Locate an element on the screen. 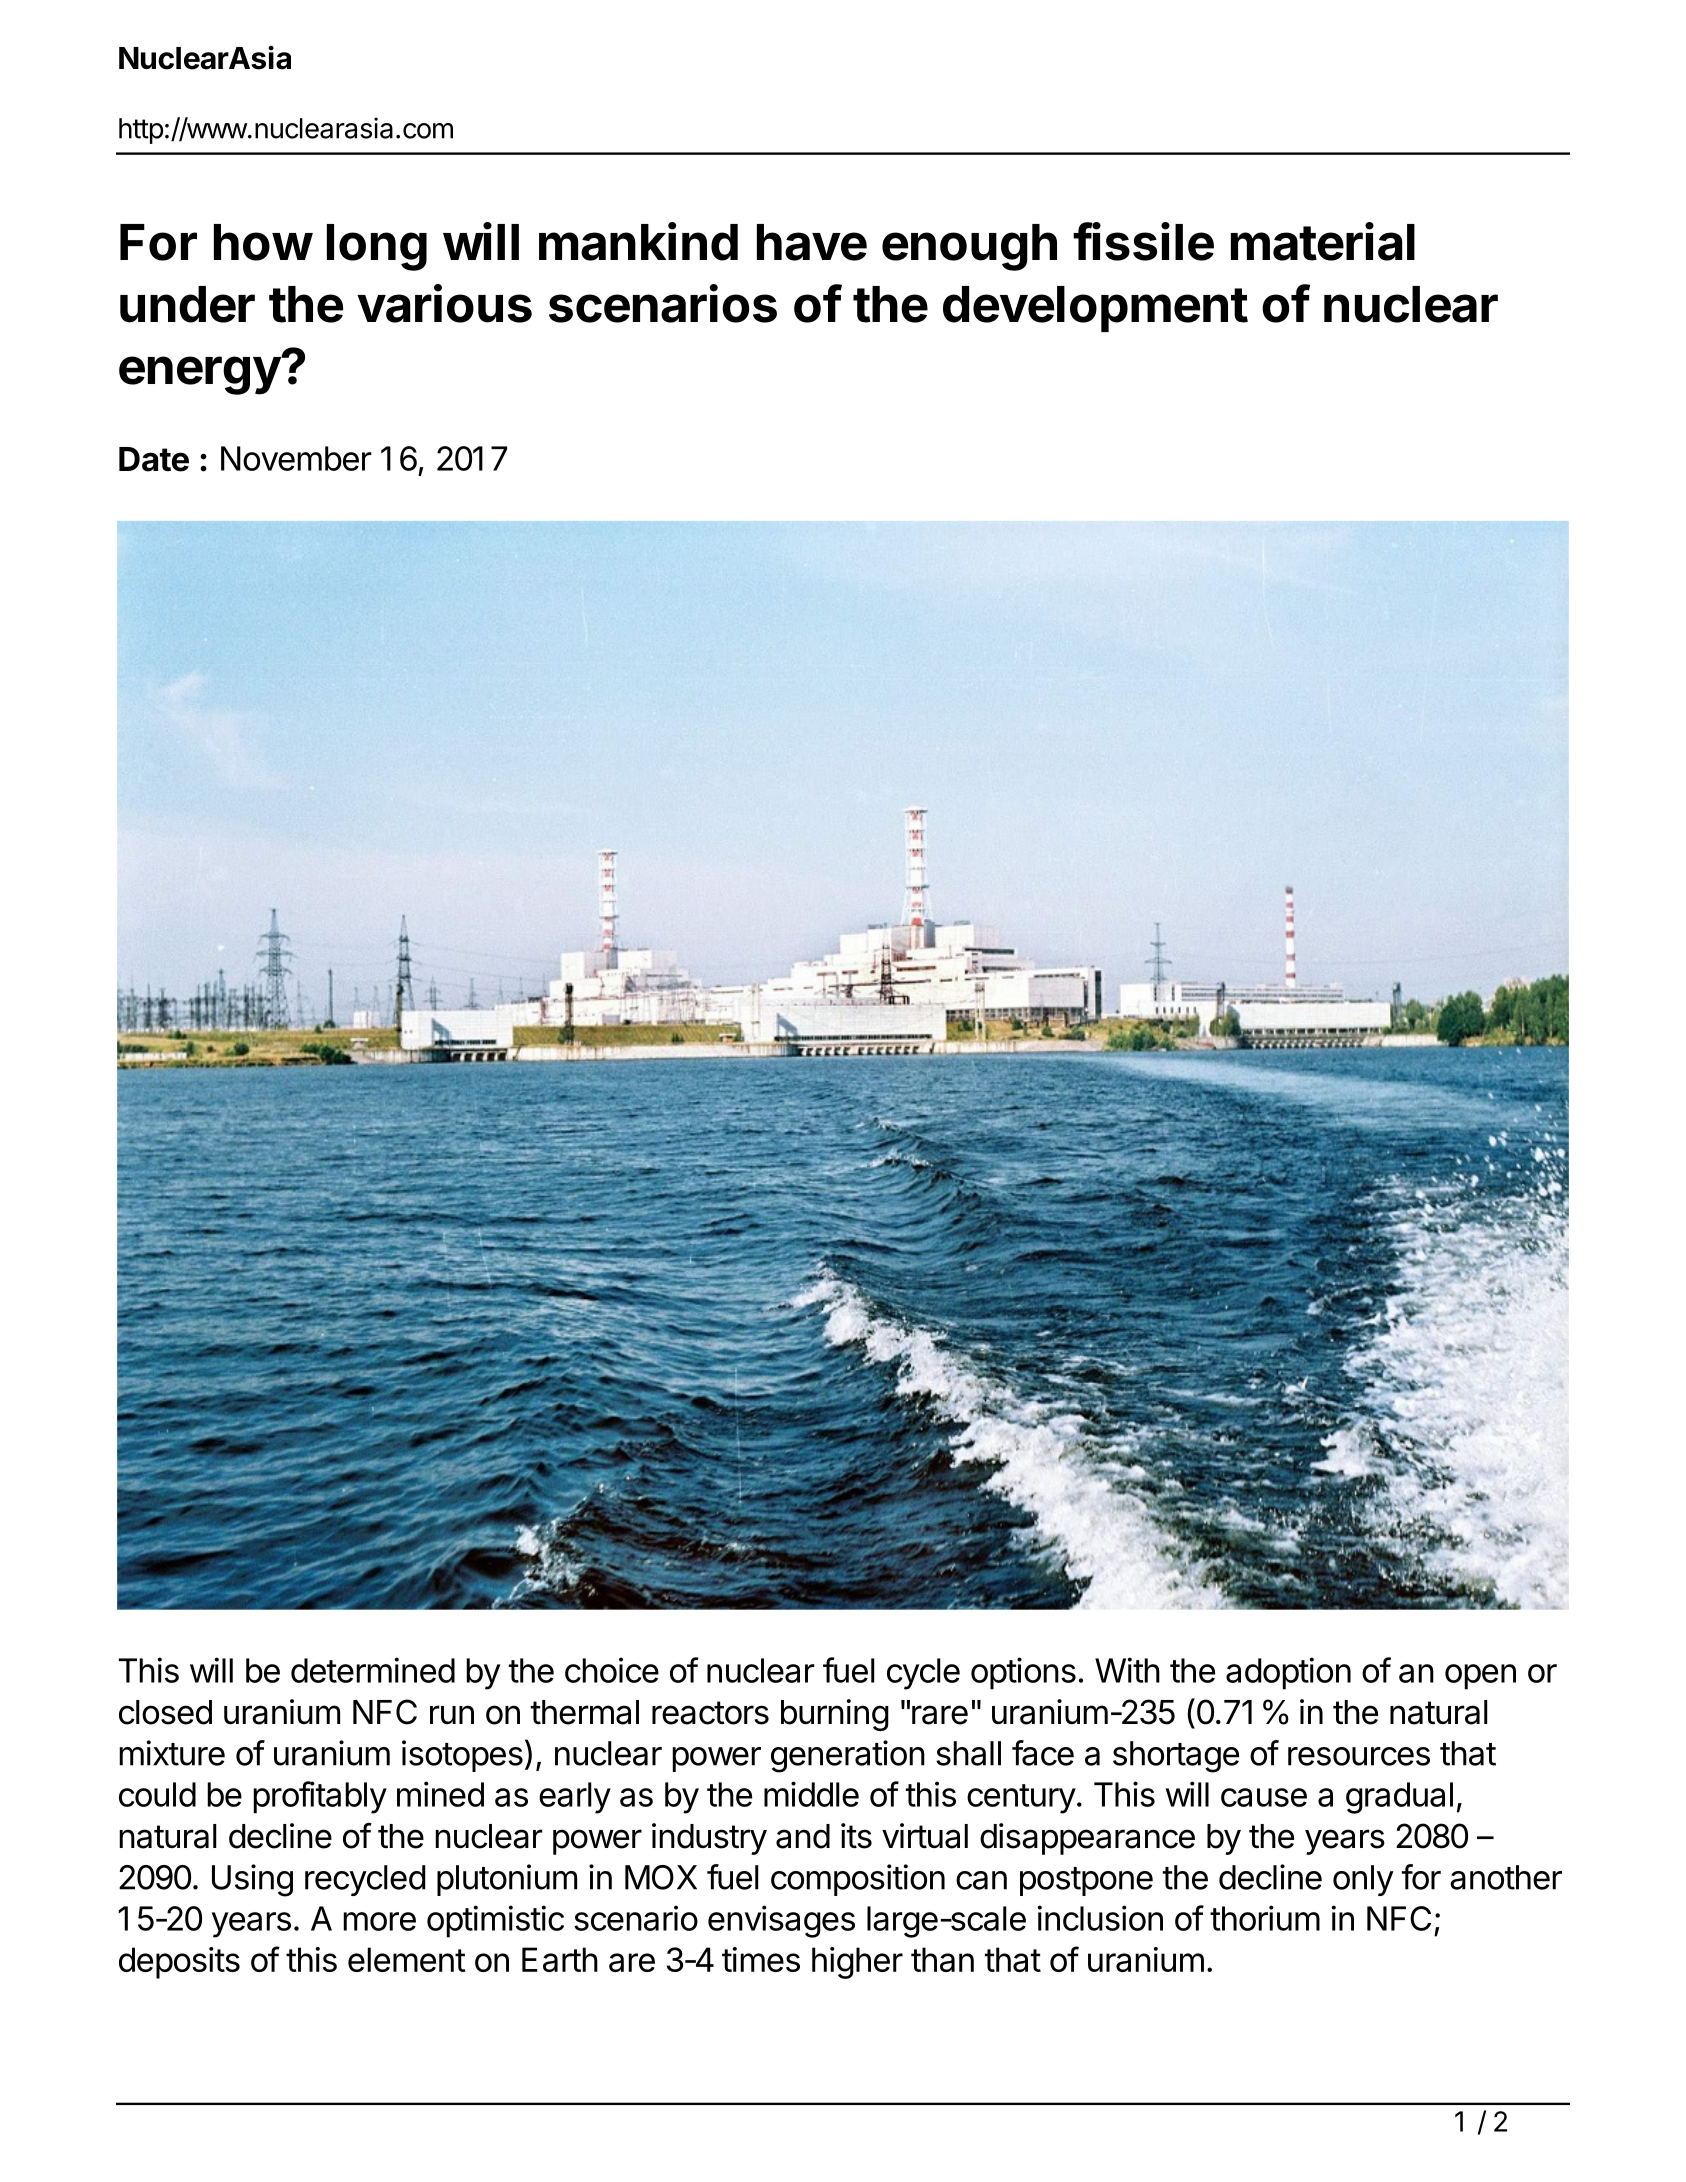 This screenshot has width=1686, height=2182. choice is located at coordinates (612, 1670).
